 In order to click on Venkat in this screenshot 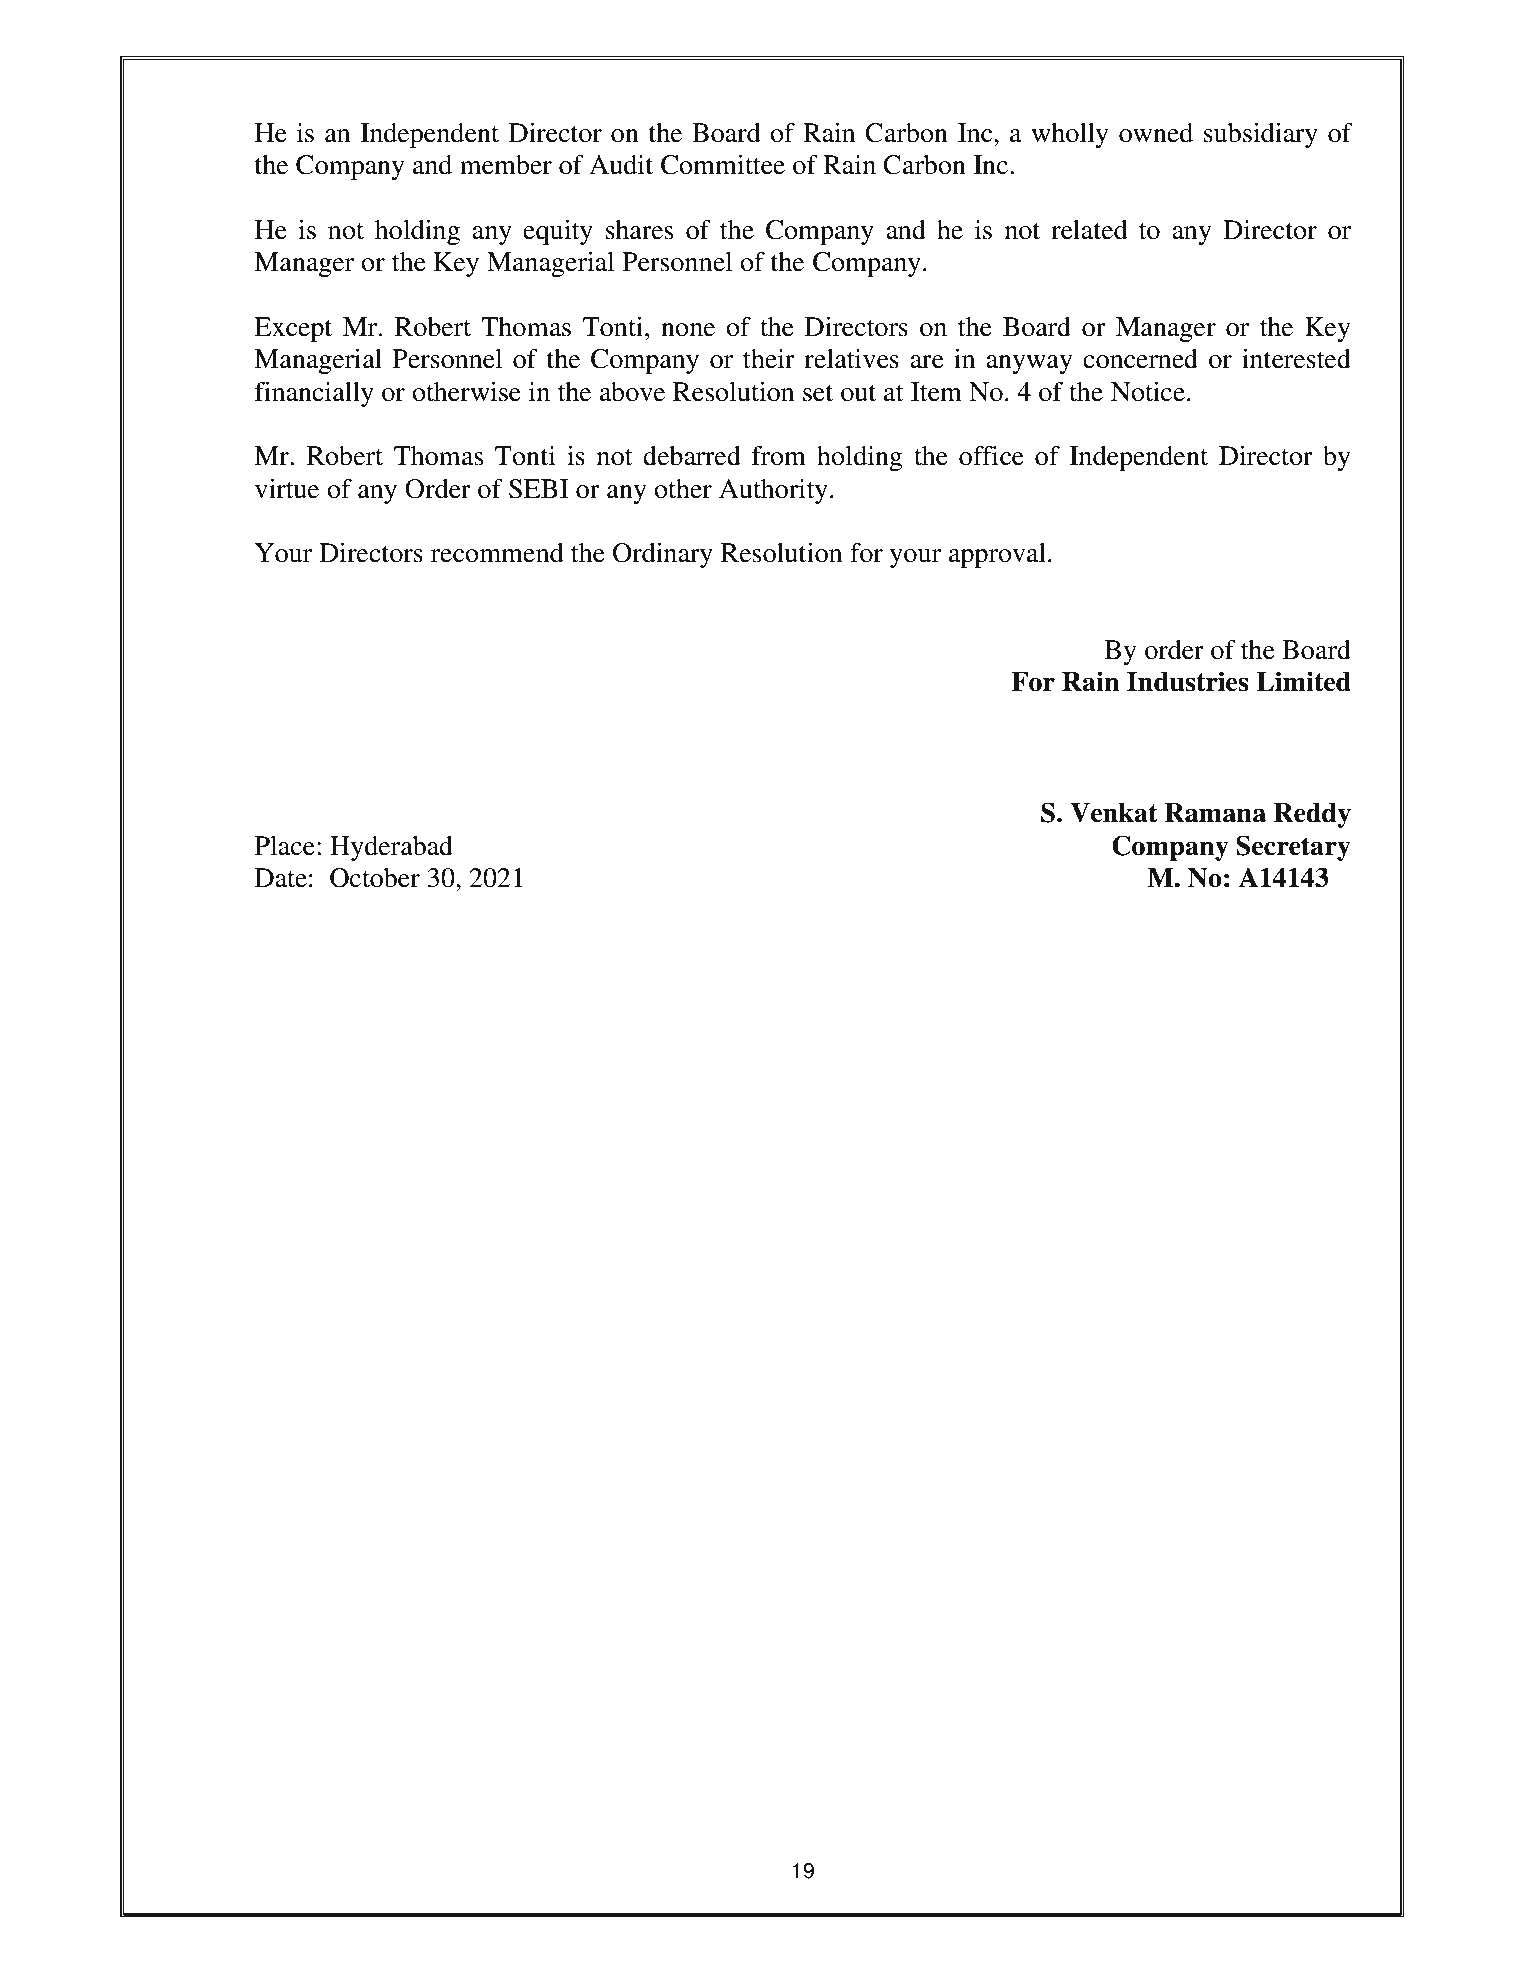, I will do `click(1114, 813)`.
